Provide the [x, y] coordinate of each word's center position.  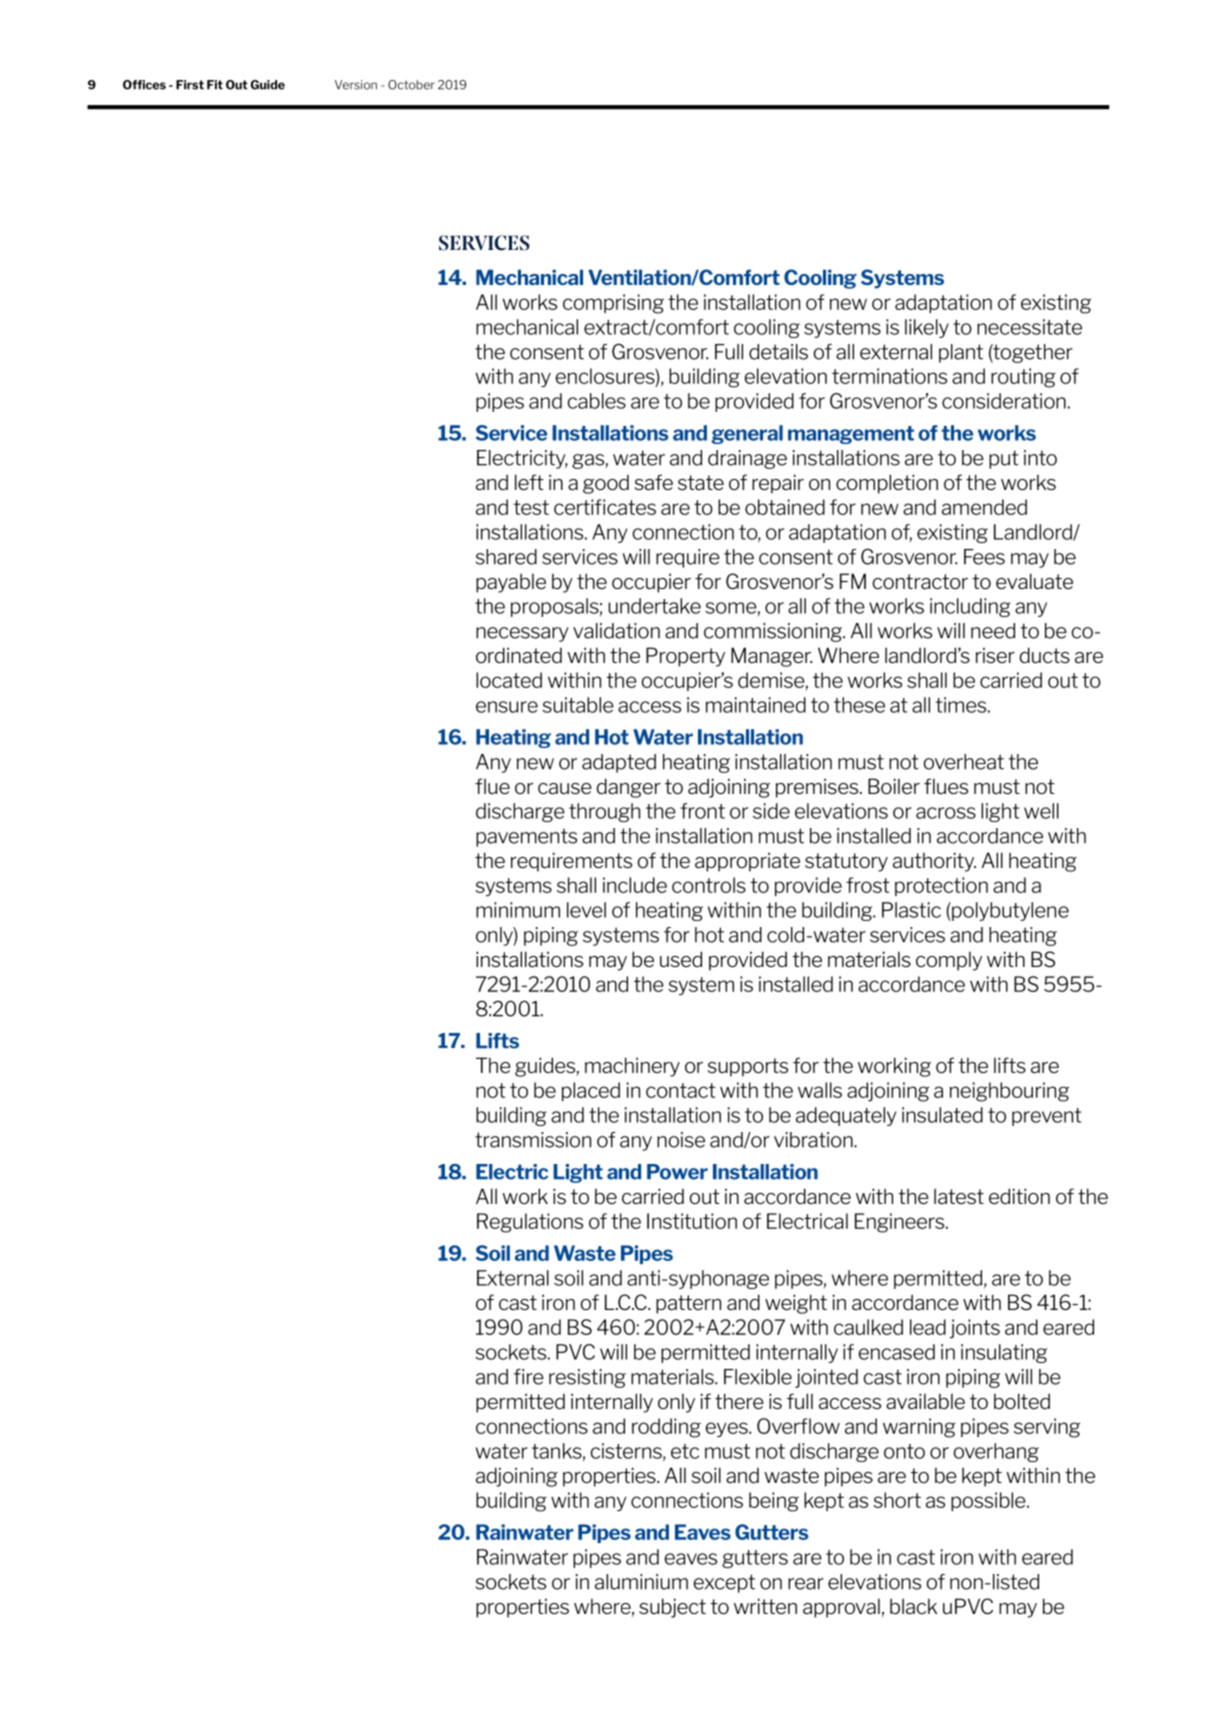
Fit [215, 85]
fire [529, 1377]
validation [616, 631]
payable [511, 583]
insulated [942, 1115]
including [970, 607]
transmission [533, 1140]
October [411, 85]
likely [927, 328]
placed [591, 1091]
